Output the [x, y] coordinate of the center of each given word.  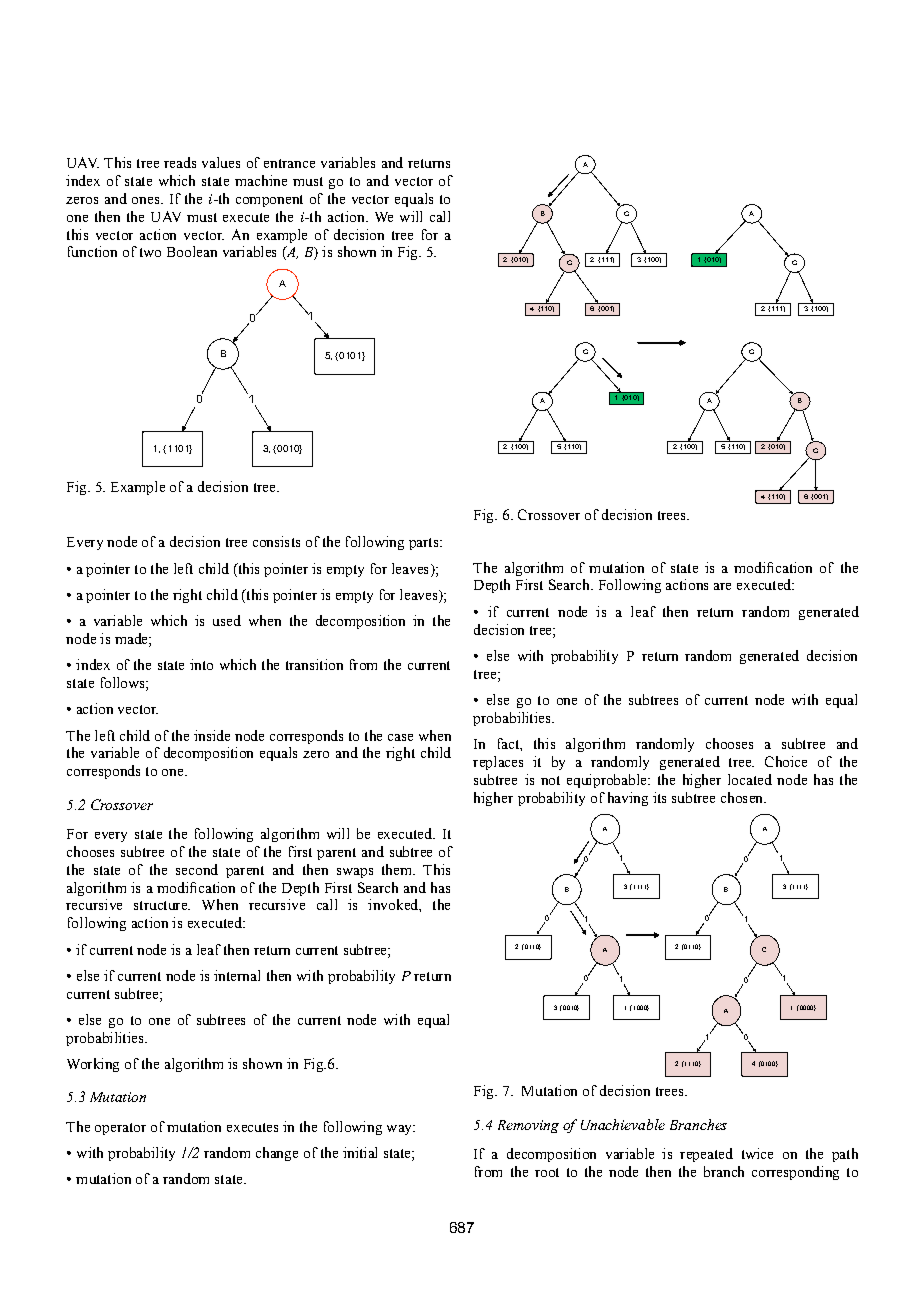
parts [425, 544]
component [269, 201]
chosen [743, 797]
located [750, 779]
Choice [786, 761]
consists [276, 541]
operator [120, 1129]
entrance [289, 163]
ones [147, 200]
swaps [355, 873]
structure [162, 905]
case [400, 737]
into [201, 664]
